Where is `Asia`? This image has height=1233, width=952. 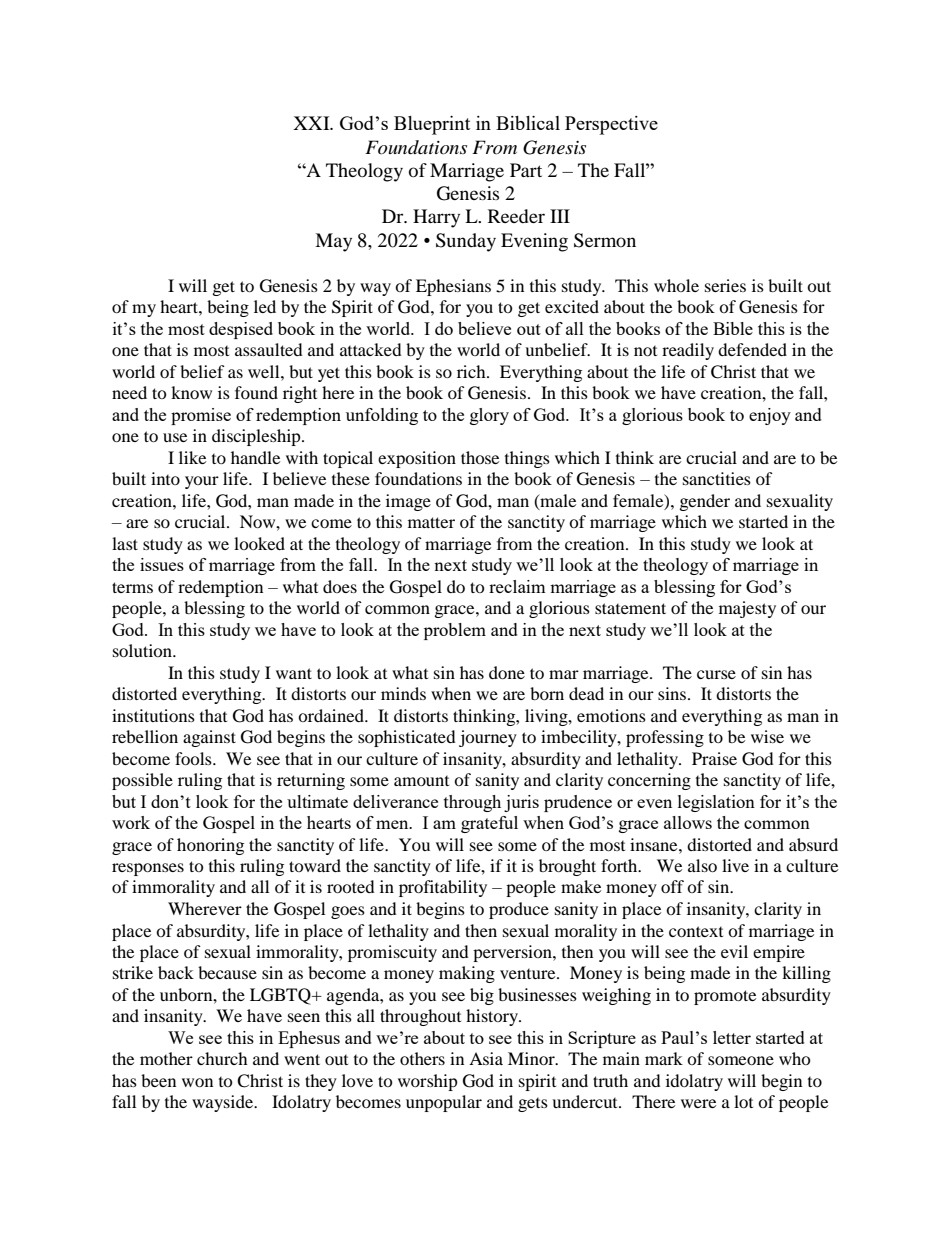
Asia is located at coordinates (486, 1058).
